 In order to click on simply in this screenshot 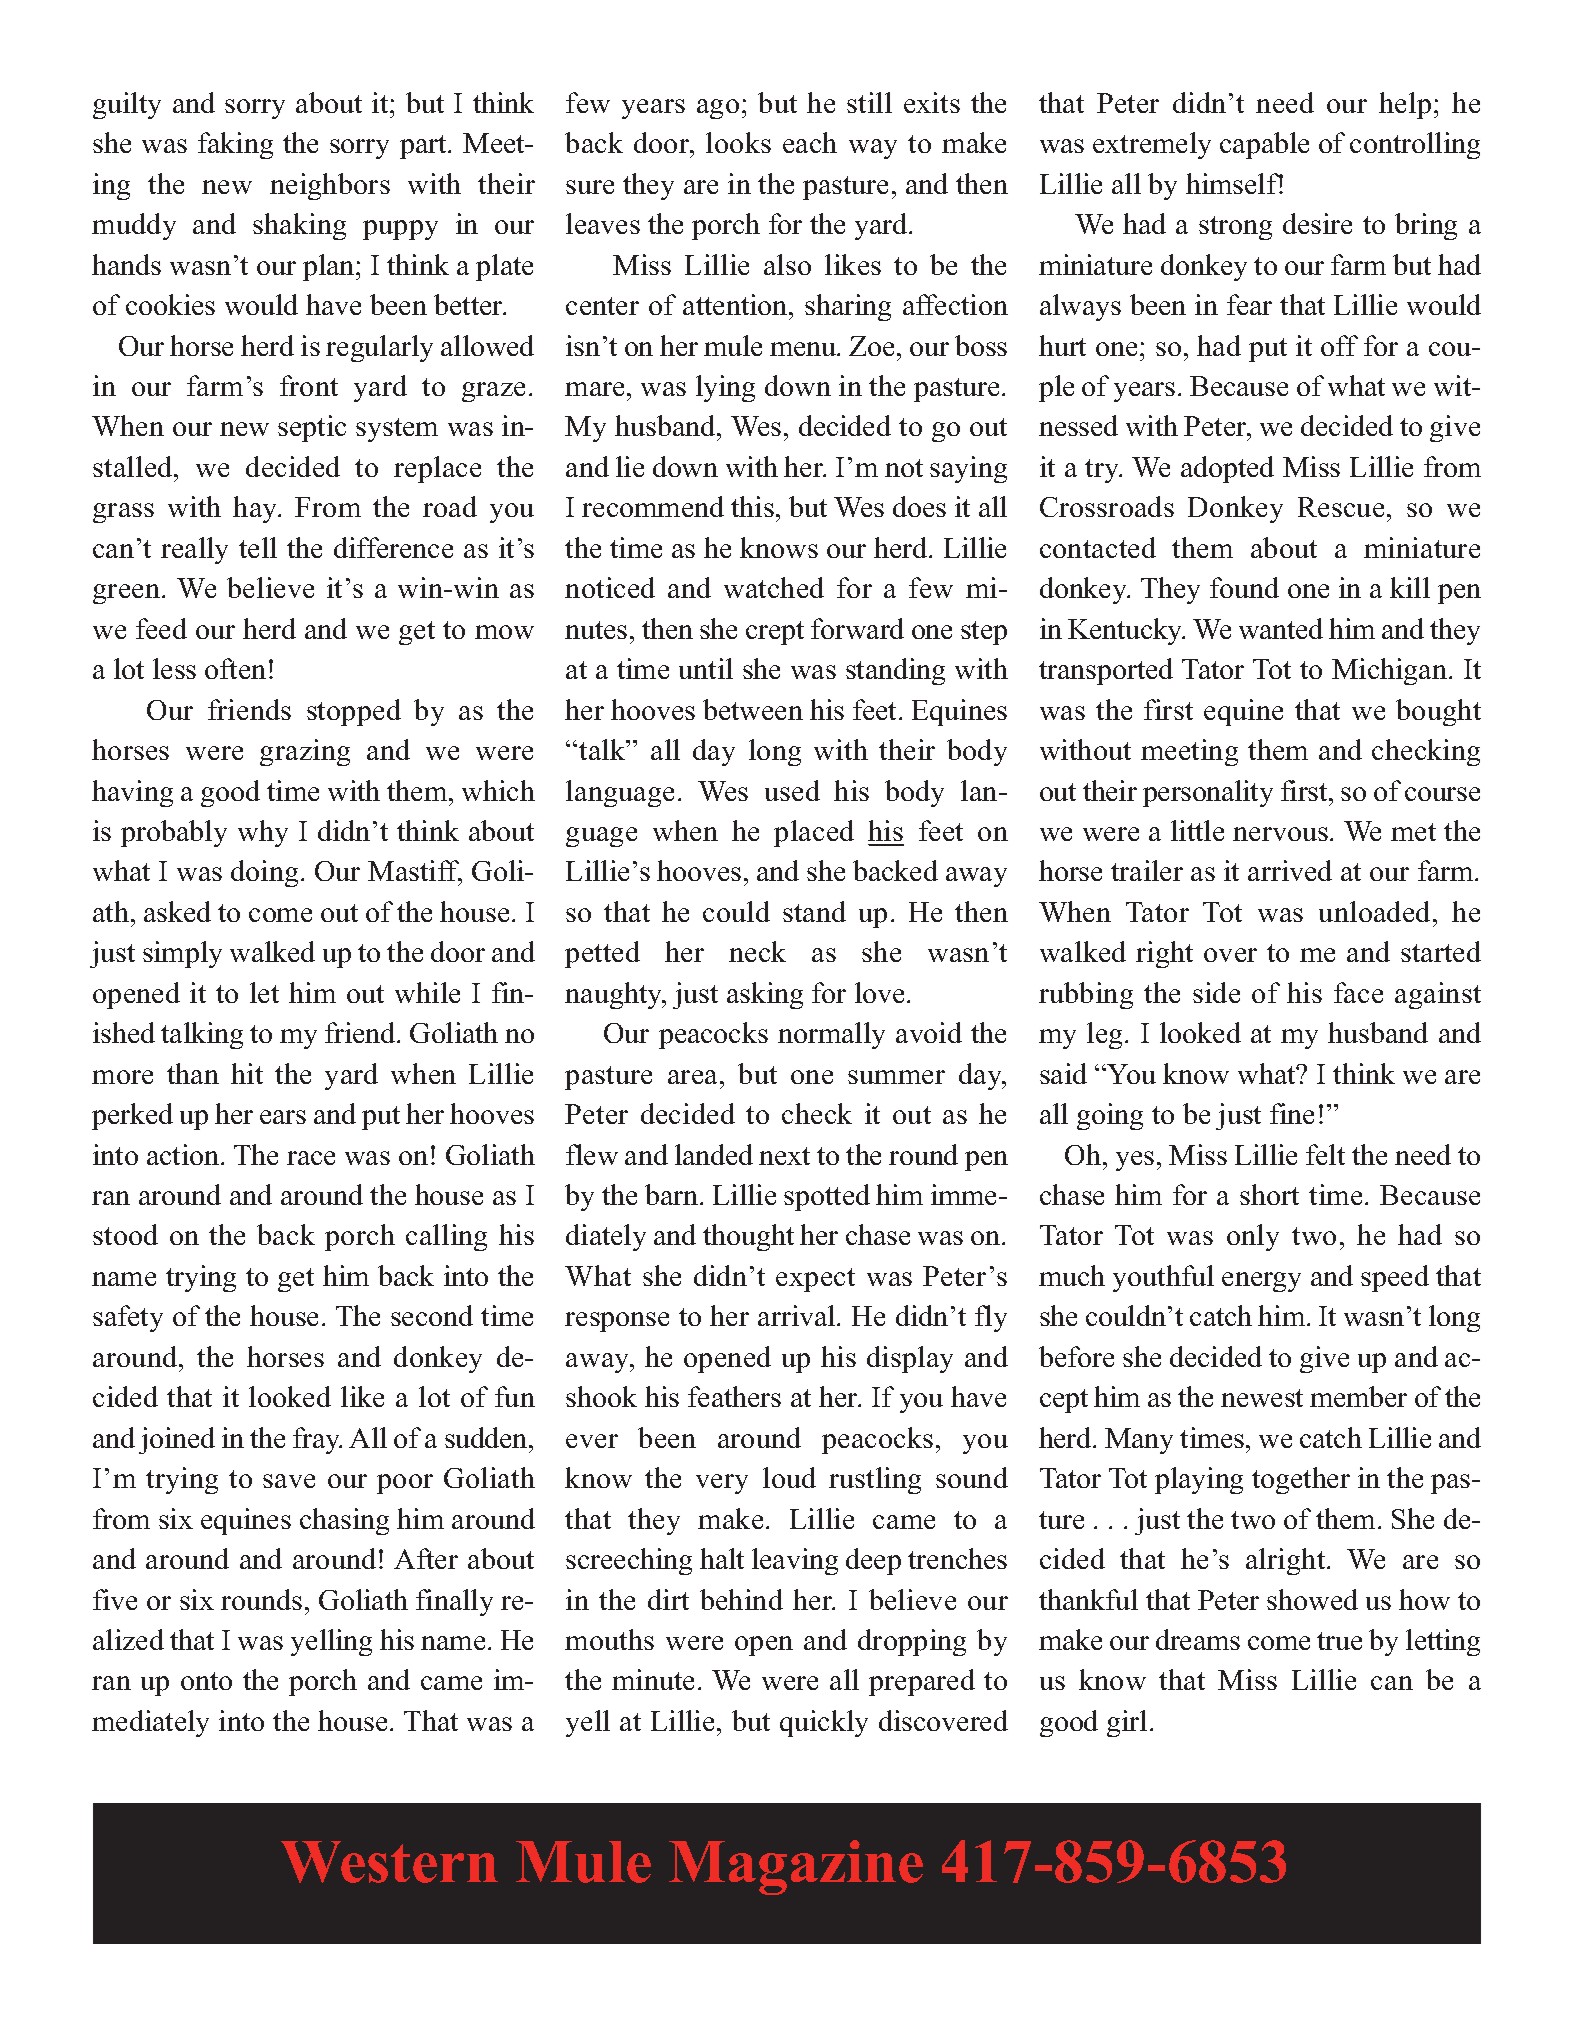, I will do `click(182, 954)`.
